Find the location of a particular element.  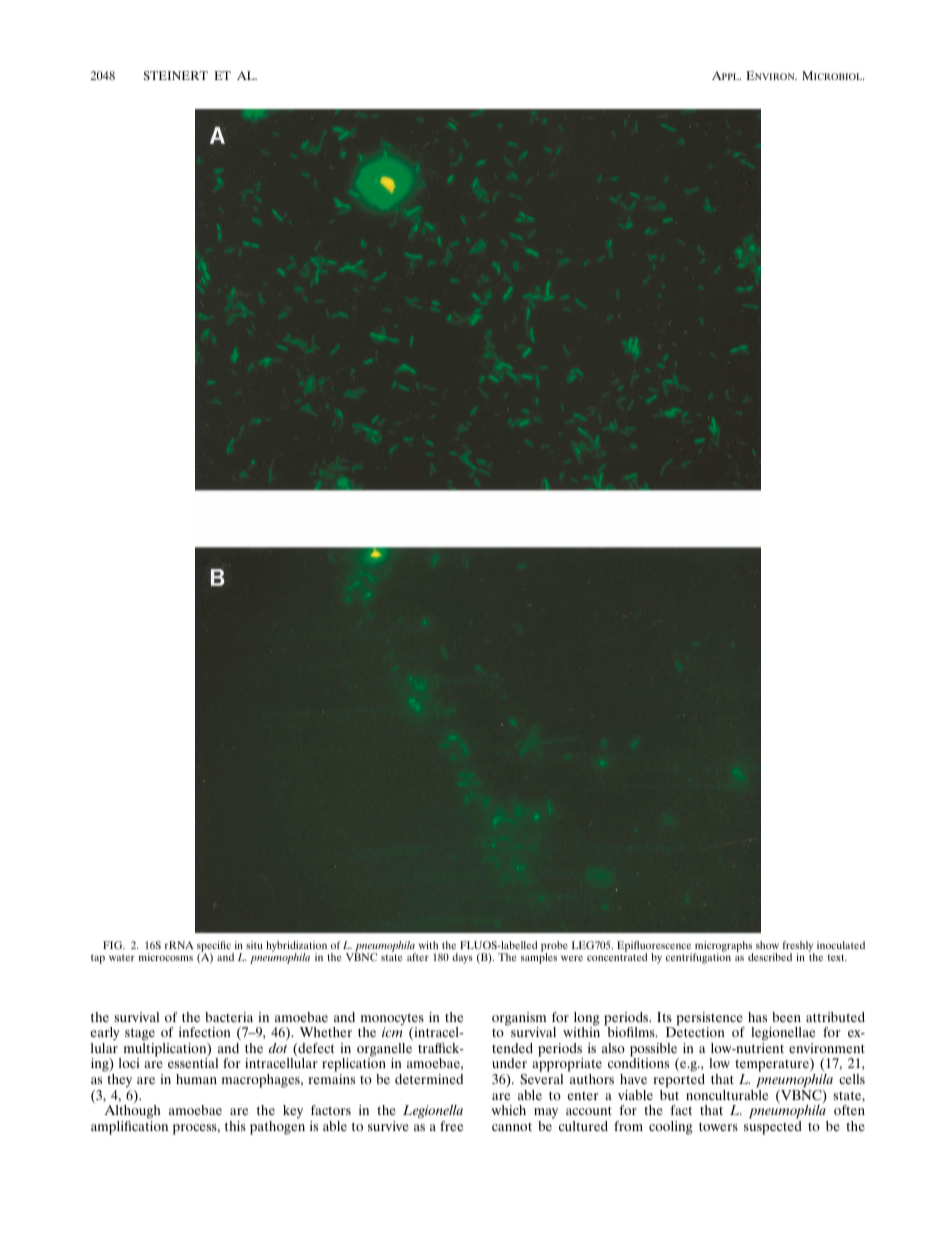

this is located at coordinates (235, 1126).
